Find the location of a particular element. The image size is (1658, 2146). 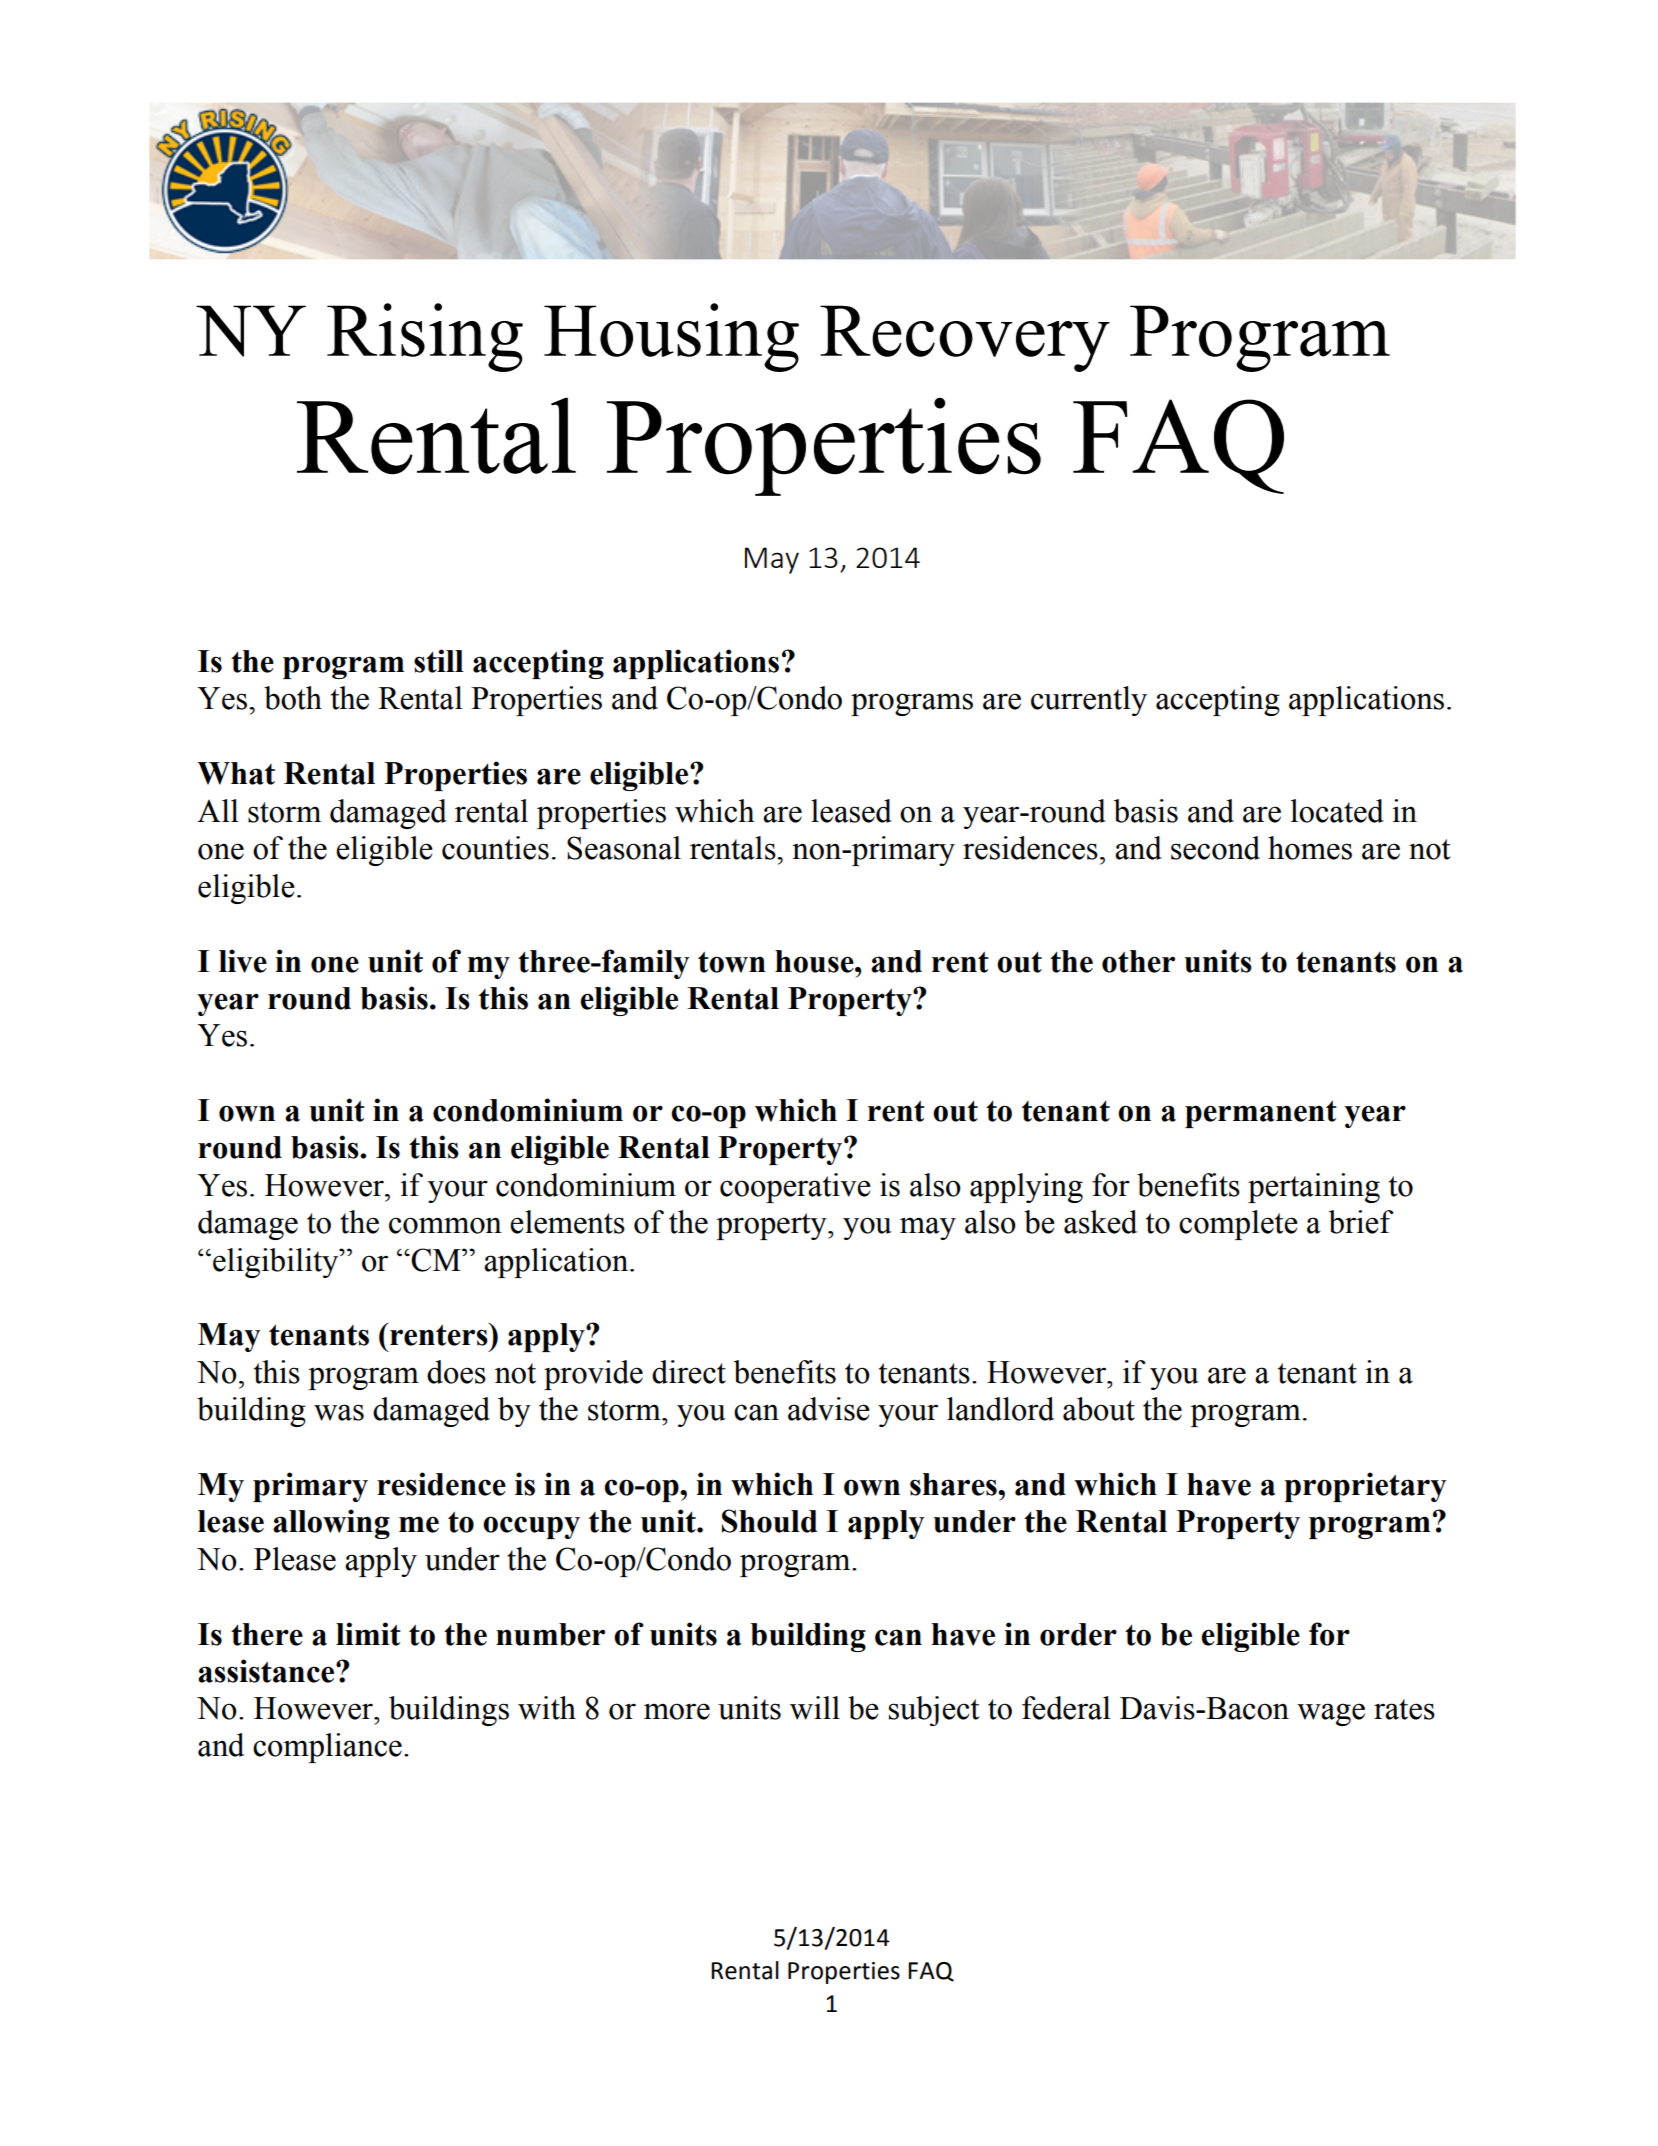

Housing is located at coordinates (671, 337).
